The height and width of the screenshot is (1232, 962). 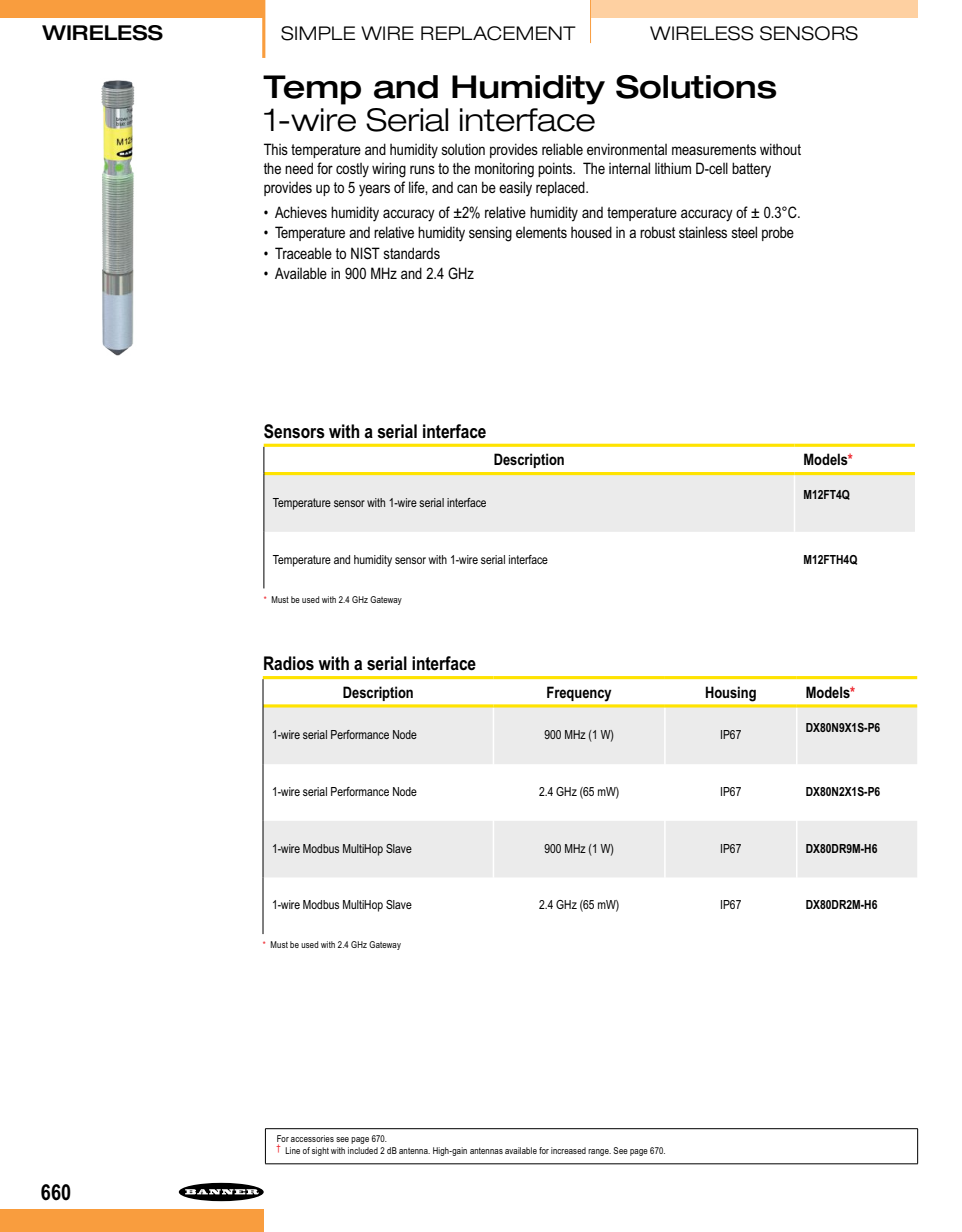 What do you see at coordinates (599, 1152) in the screenshot?
I see `range` at bounding box center [599, 1152].
